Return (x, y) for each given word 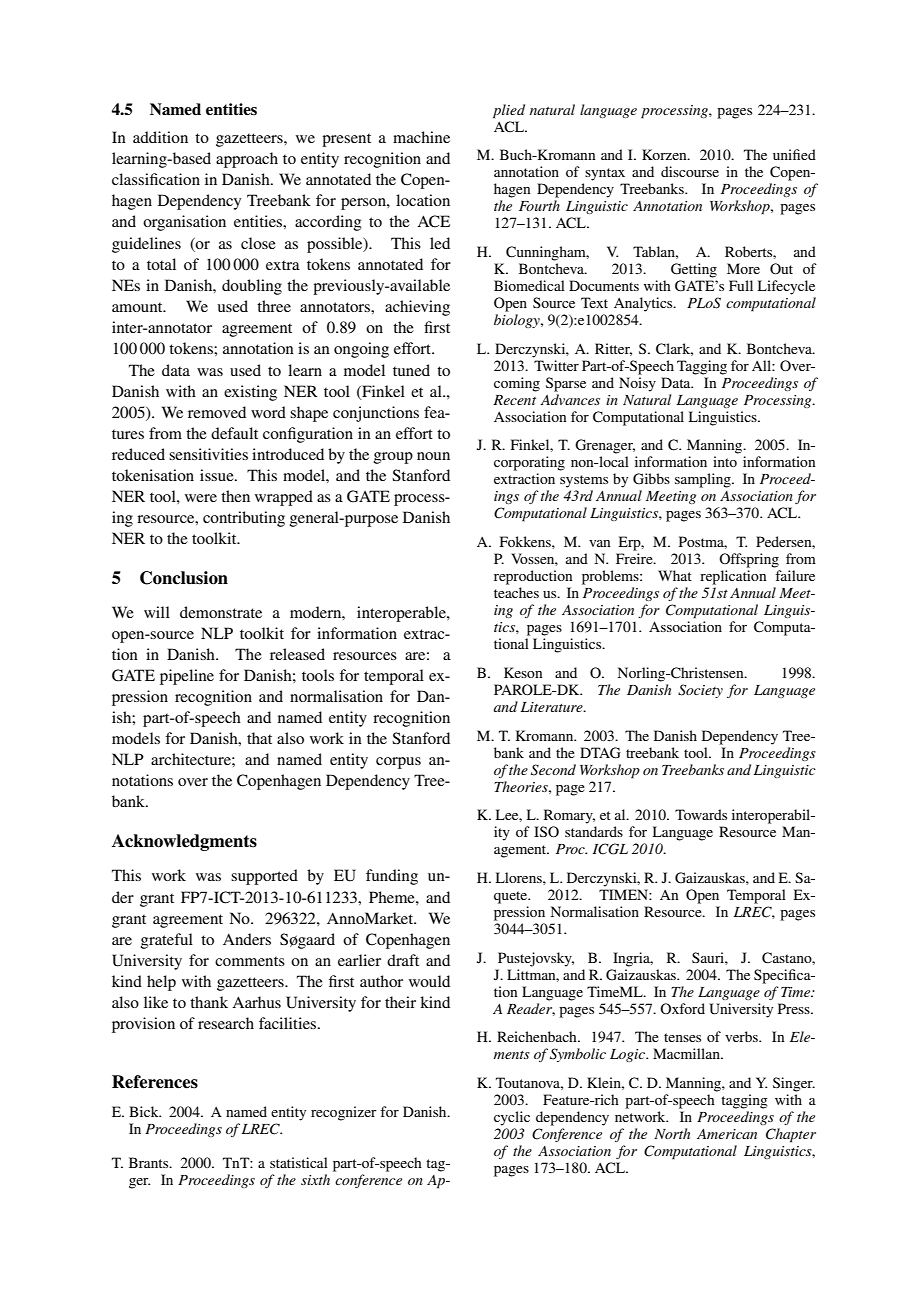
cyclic (512, 1118)
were (201, 498)
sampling (704, 480)
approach (247, 160)
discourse (690, 171)
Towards (701, 814)
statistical (299, 1162)
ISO (546, 832)
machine (421, 137)
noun (433, 456)
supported (264, 877)
